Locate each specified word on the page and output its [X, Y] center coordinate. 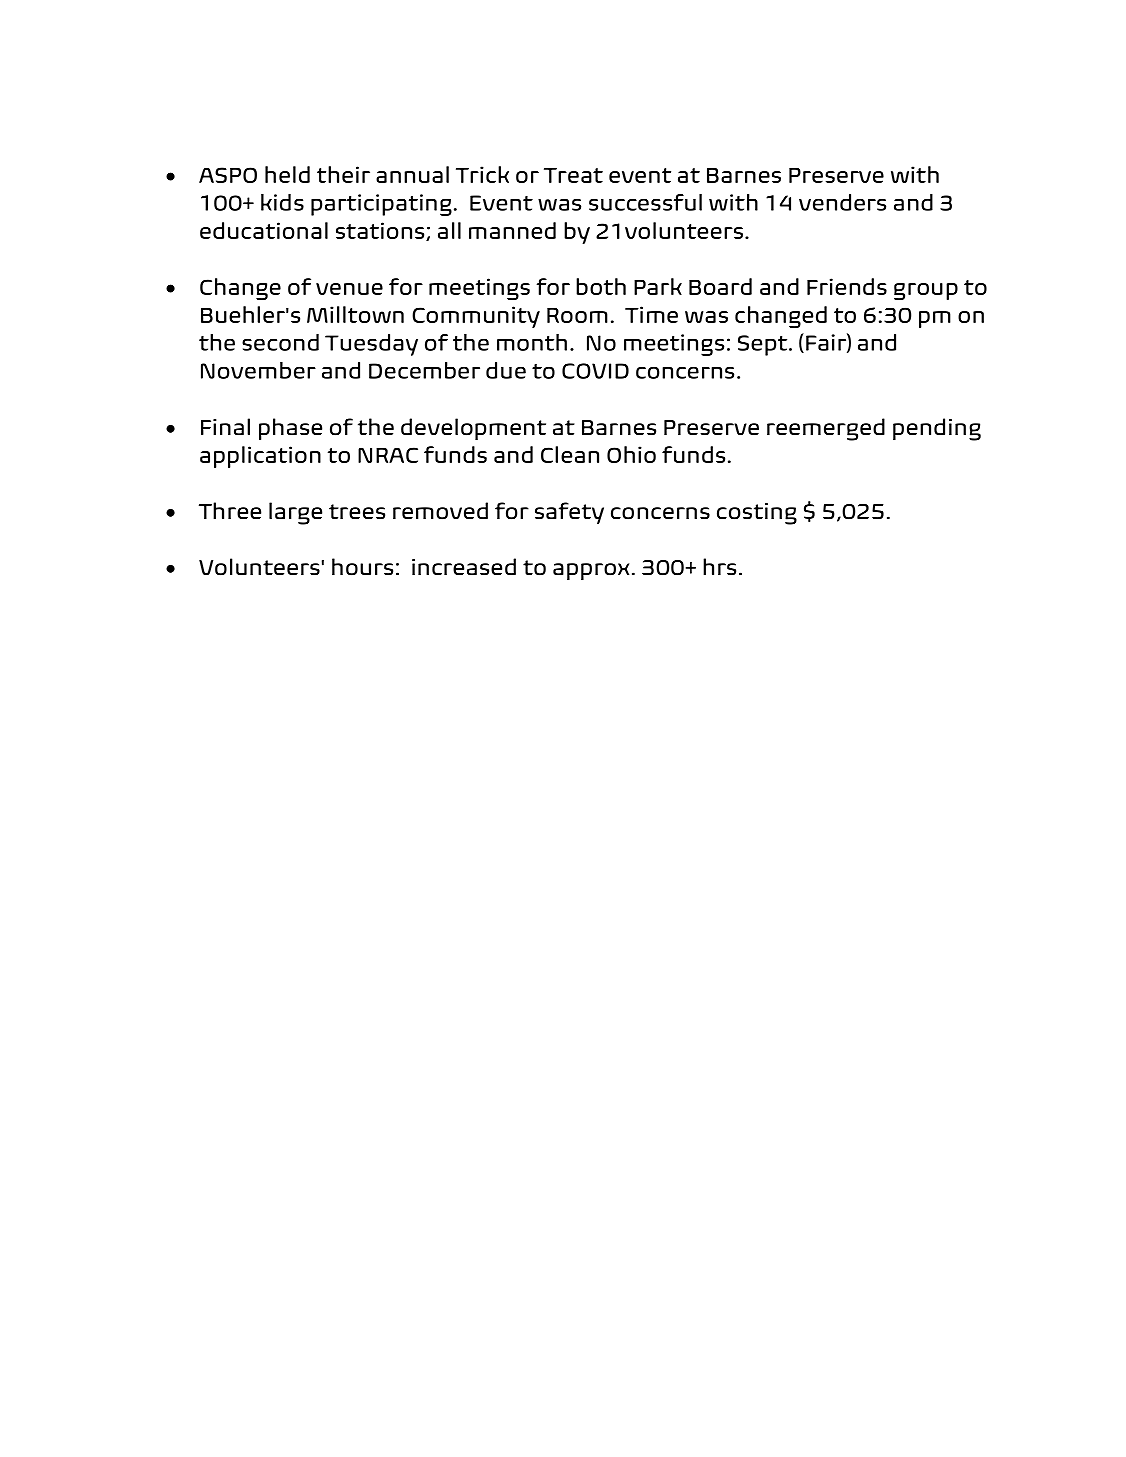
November [258, 370]
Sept [764, 345]
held [287, 174]
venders [842, 202]
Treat [573, 175]
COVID [595, 371]
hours [362, 567]
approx [591, 571]
